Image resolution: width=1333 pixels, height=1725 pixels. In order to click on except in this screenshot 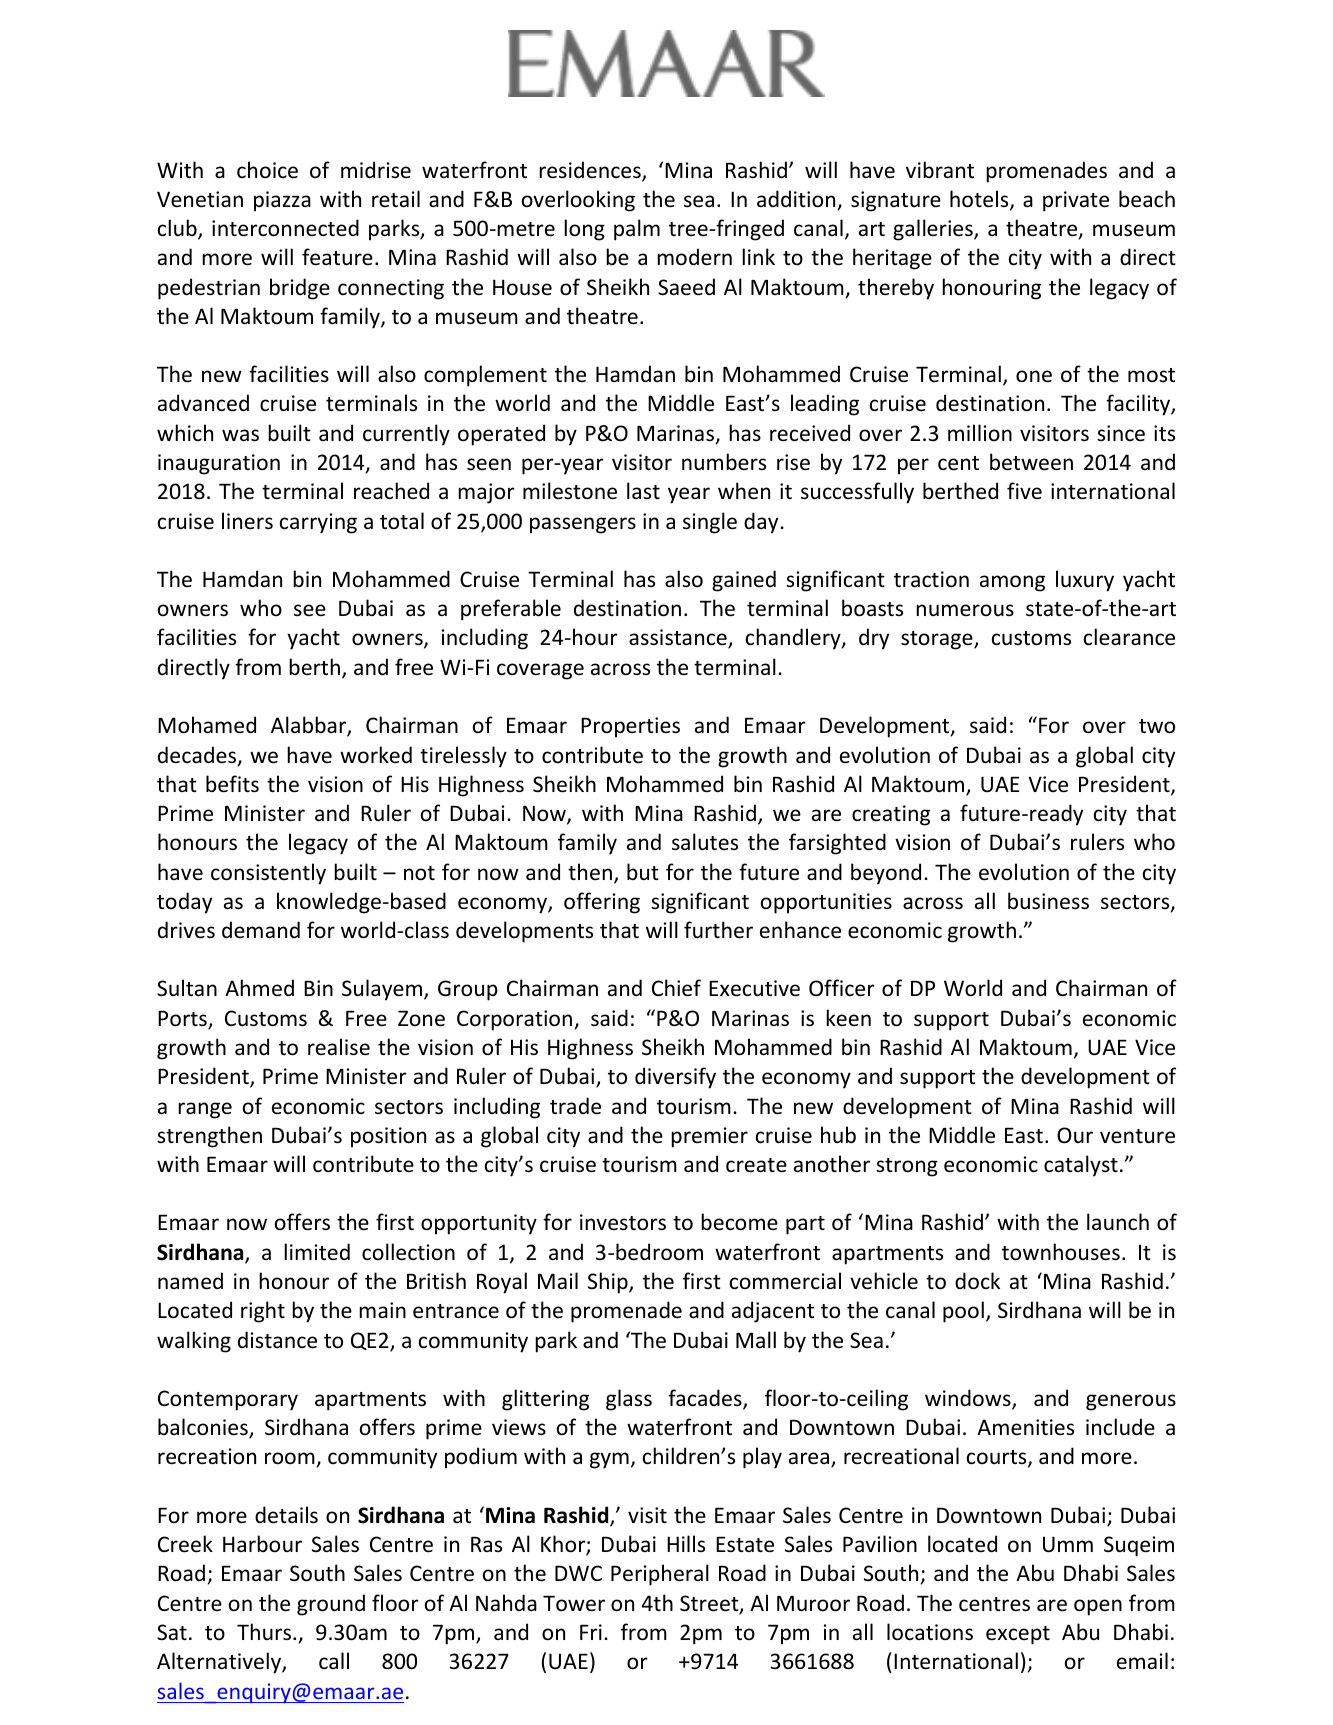, I will do `click(1018, 1635)`.
